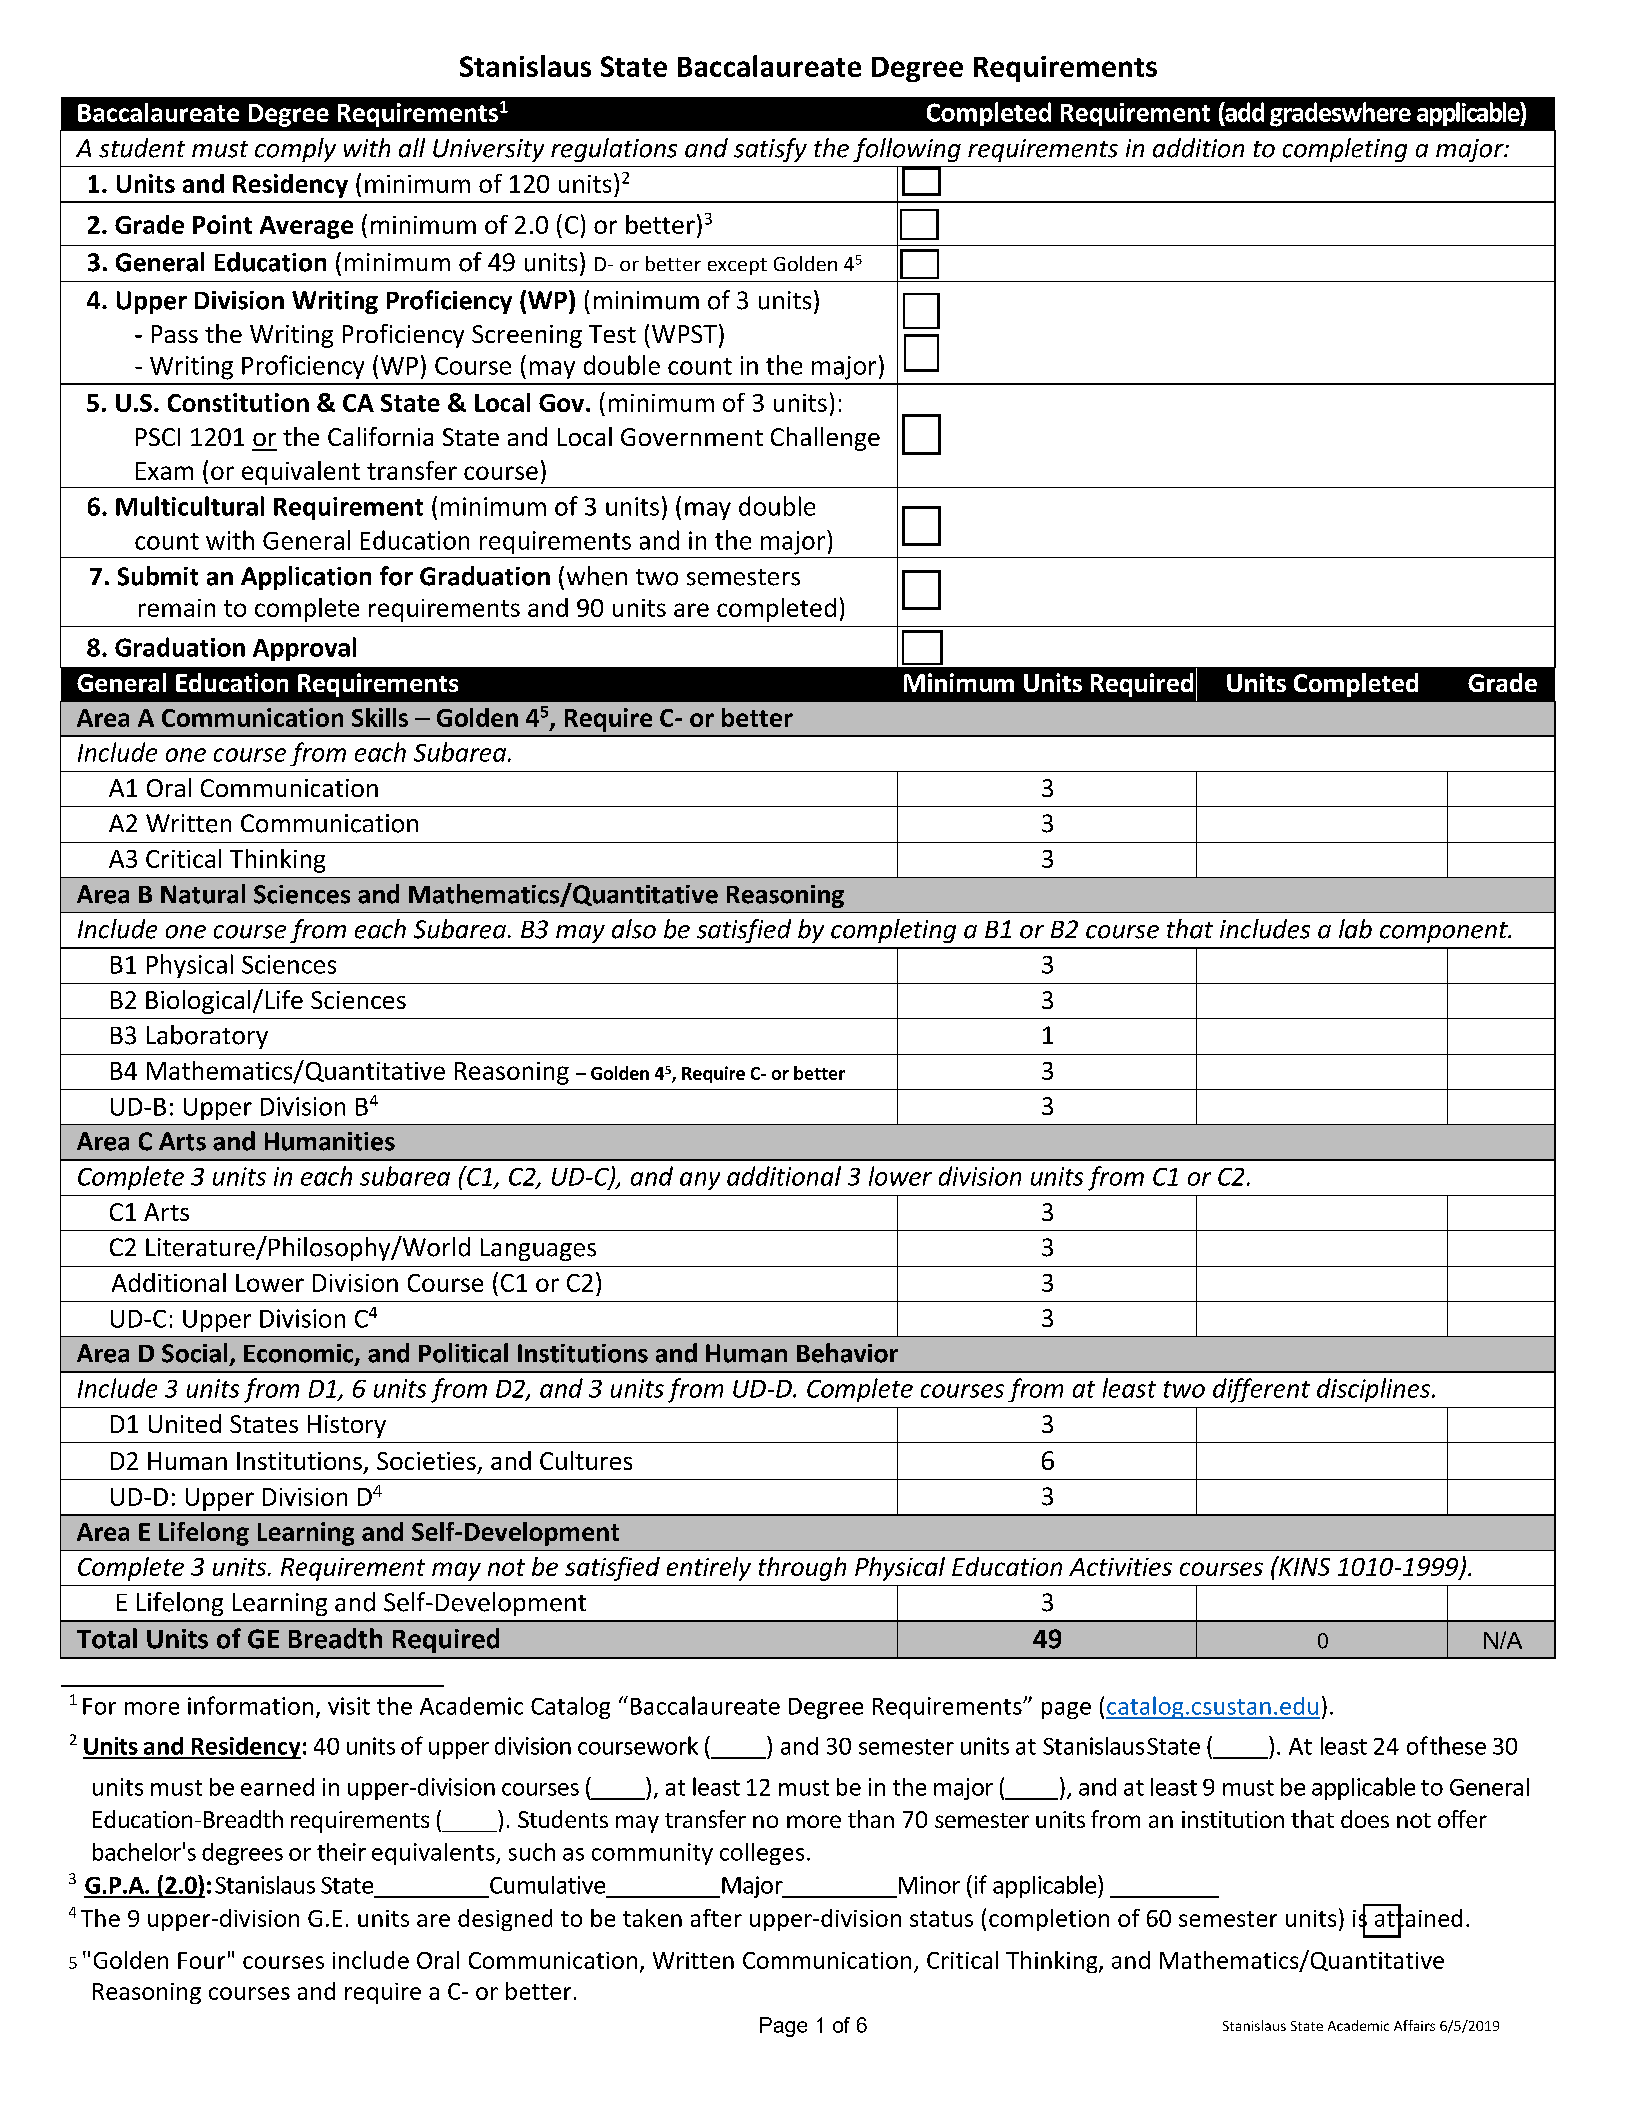 This document has width=1626, height=2104. Describe the element at coordinates (634, 929) in the document. I see `also` at that location.
